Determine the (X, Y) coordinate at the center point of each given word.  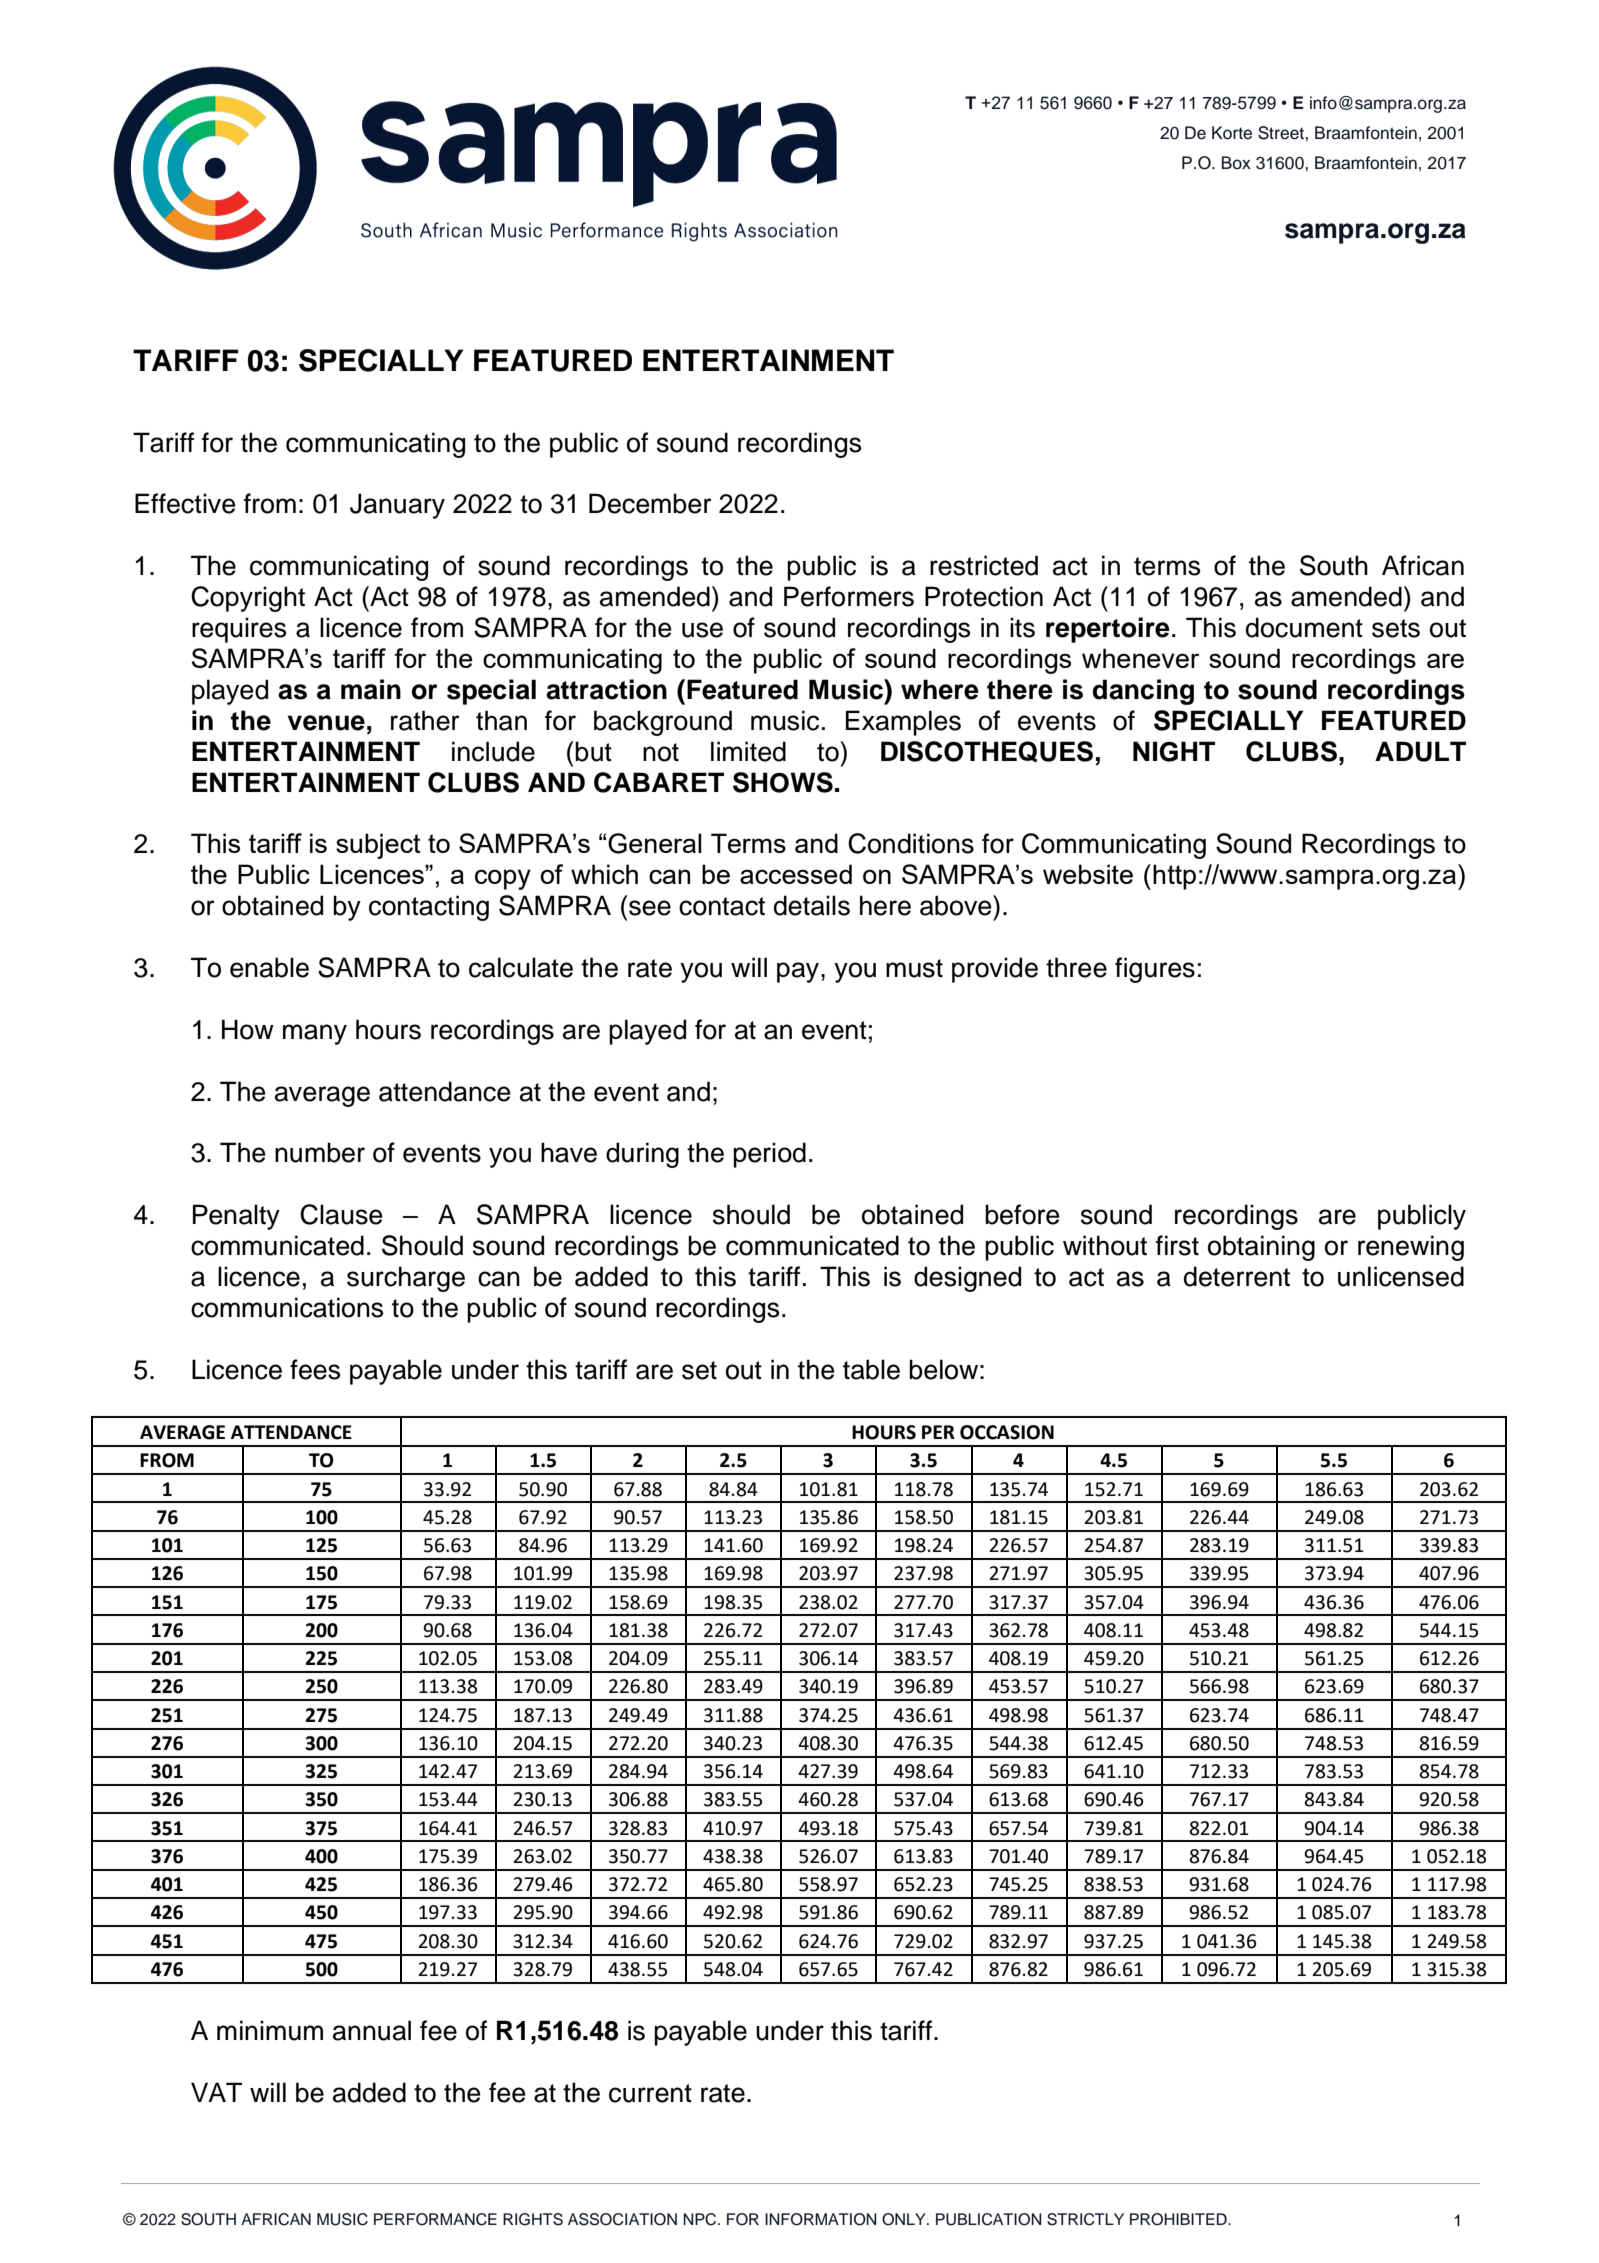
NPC (701, 2219)
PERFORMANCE (435, 2219)
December (650, 503)
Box (1236, 163)
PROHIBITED (1179, 2219)
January (397, 506)
